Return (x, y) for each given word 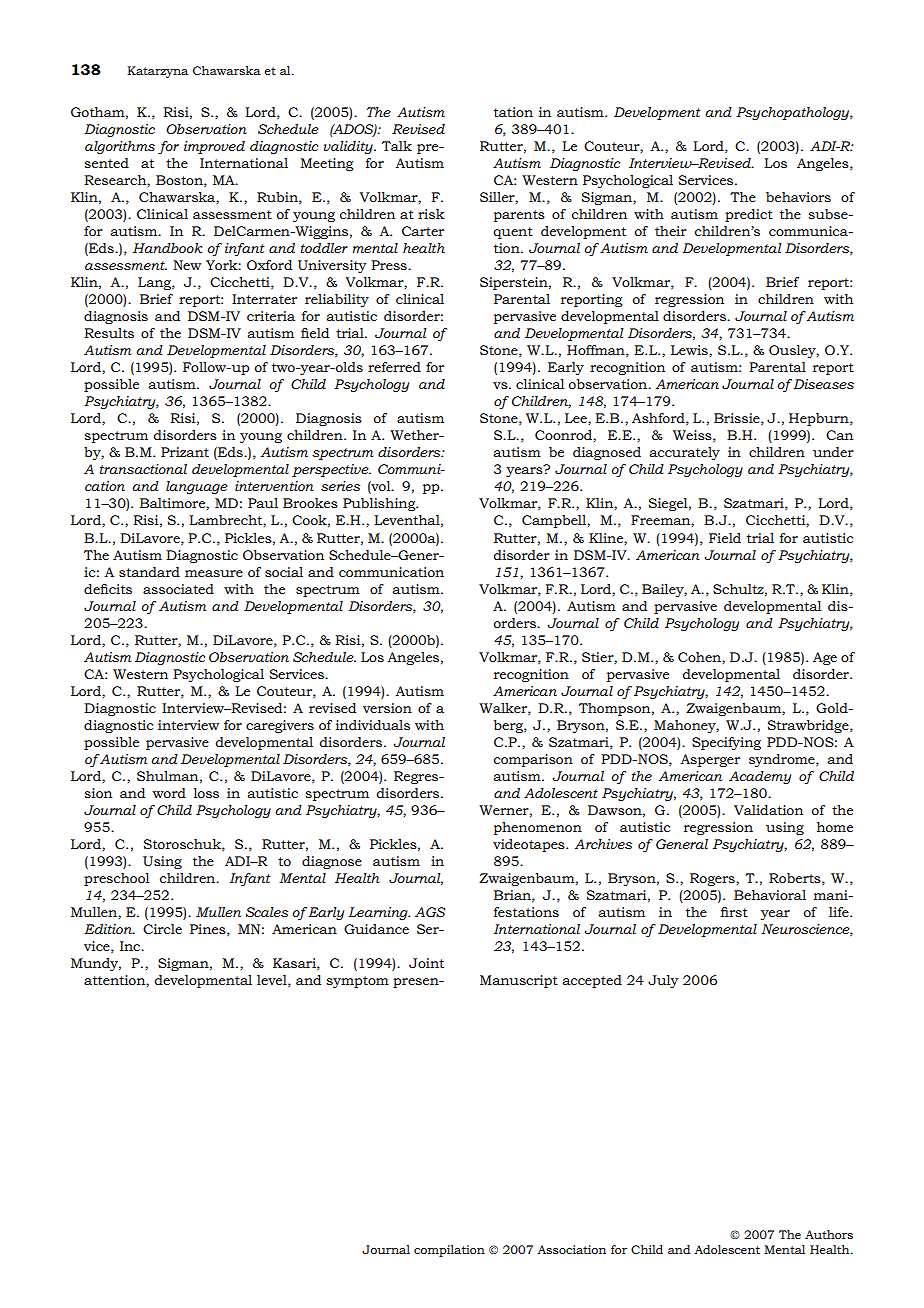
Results (109, 333)
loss (206, 793)
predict (749, 215)
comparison (533, 760)
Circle (162, 929)
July (663, 981)
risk (431, 214)
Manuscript (519, 981)
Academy (760, 777)
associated (178, 589)
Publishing (380, 504)
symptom (358, 982)
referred (394, 367)
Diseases (822, 384)
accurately (685, 453)
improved (214, 147)
